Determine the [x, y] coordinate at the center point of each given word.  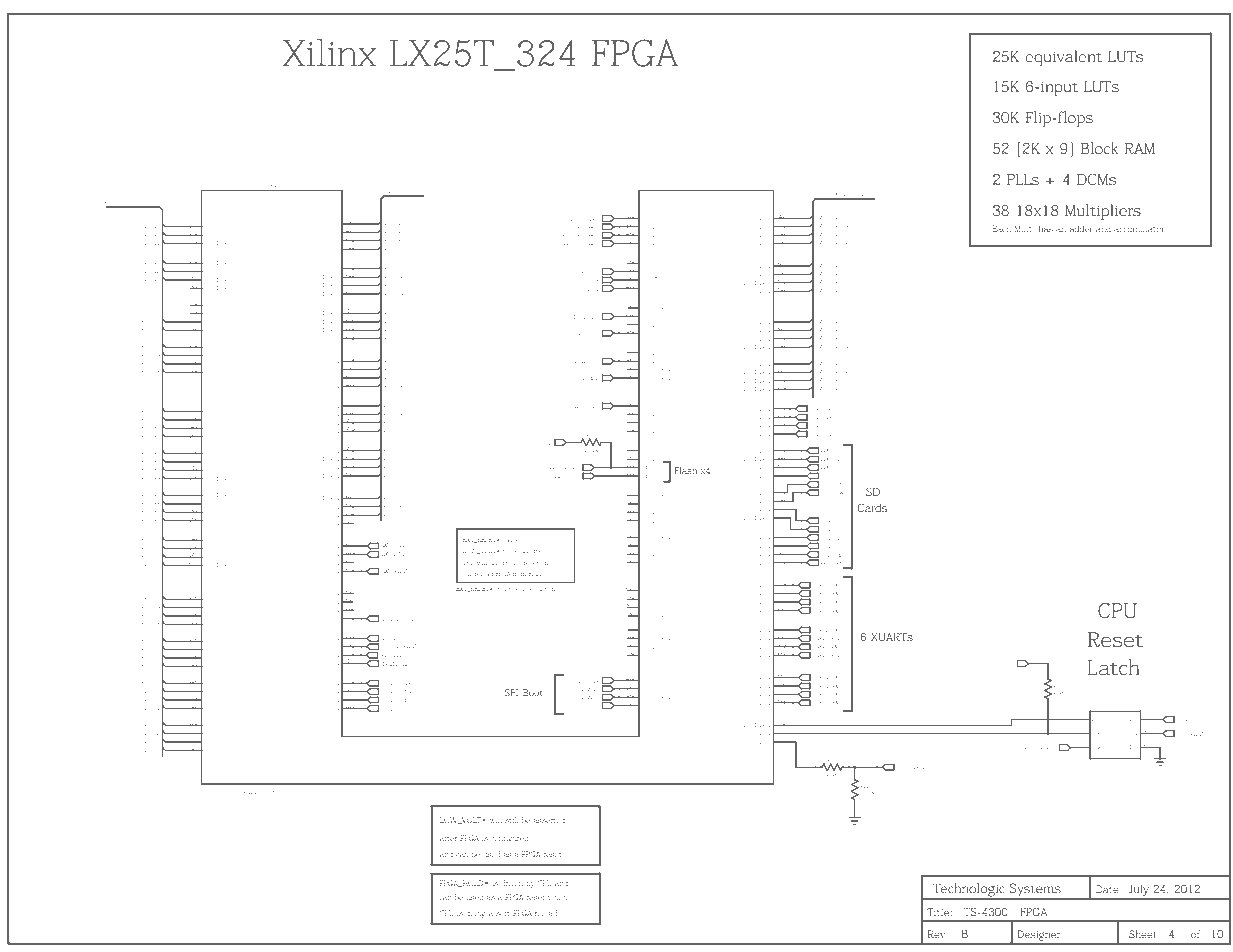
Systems [1035, 891]
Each [1001, 228]
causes [513, 540]
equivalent [1063, 58]
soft [503, 913]
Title [938, 912]
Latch [1114, 667]
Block [1100, 148]
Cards [872, 507]
